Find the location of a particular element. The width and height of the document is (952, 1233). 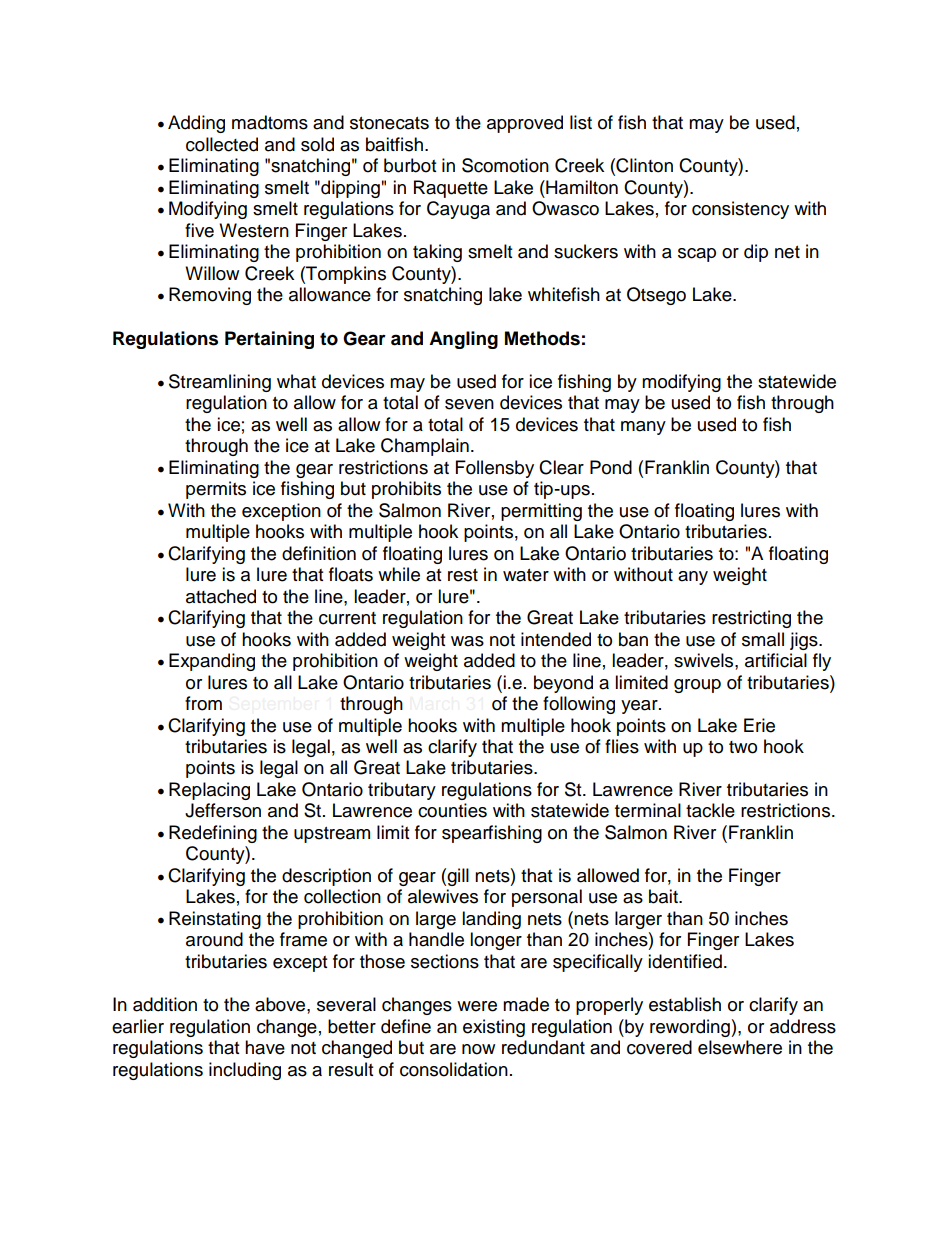

collected is located at coordinates (222, 144).
